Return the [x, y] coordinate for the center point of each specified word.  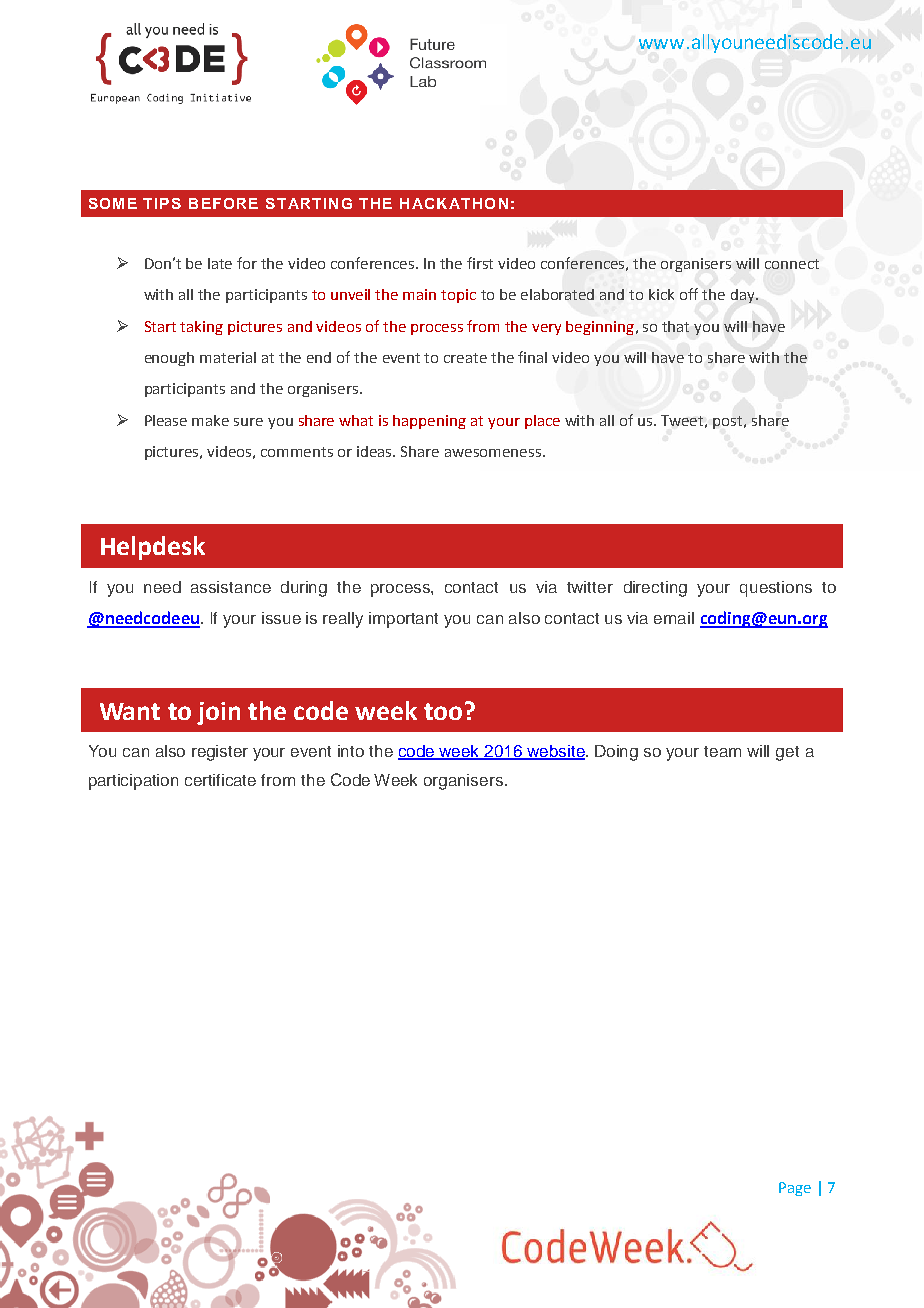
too [443, 711]
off [689, 294]
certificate [220, 780]
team [722, 751]
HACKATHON [454, 203]
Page [795, 1189]
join [218, 713]
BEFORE [223, 203]
